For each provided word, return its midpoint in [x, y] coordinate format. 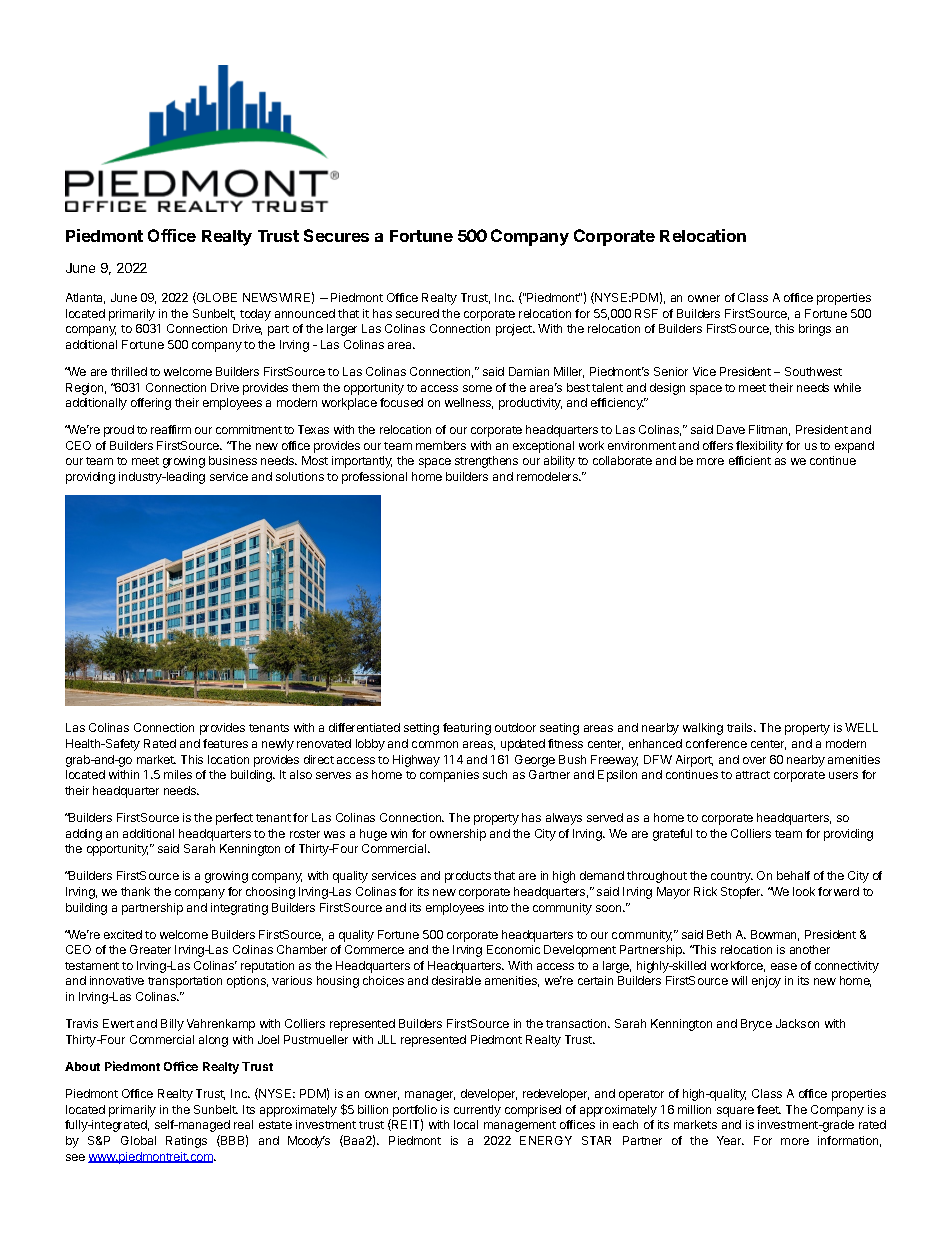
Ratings [186, 1142]
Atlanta [85, 298]
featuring [467, 729]
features [225, 743]
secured [417, 313]
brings [815, 330]
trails [741, 727]
